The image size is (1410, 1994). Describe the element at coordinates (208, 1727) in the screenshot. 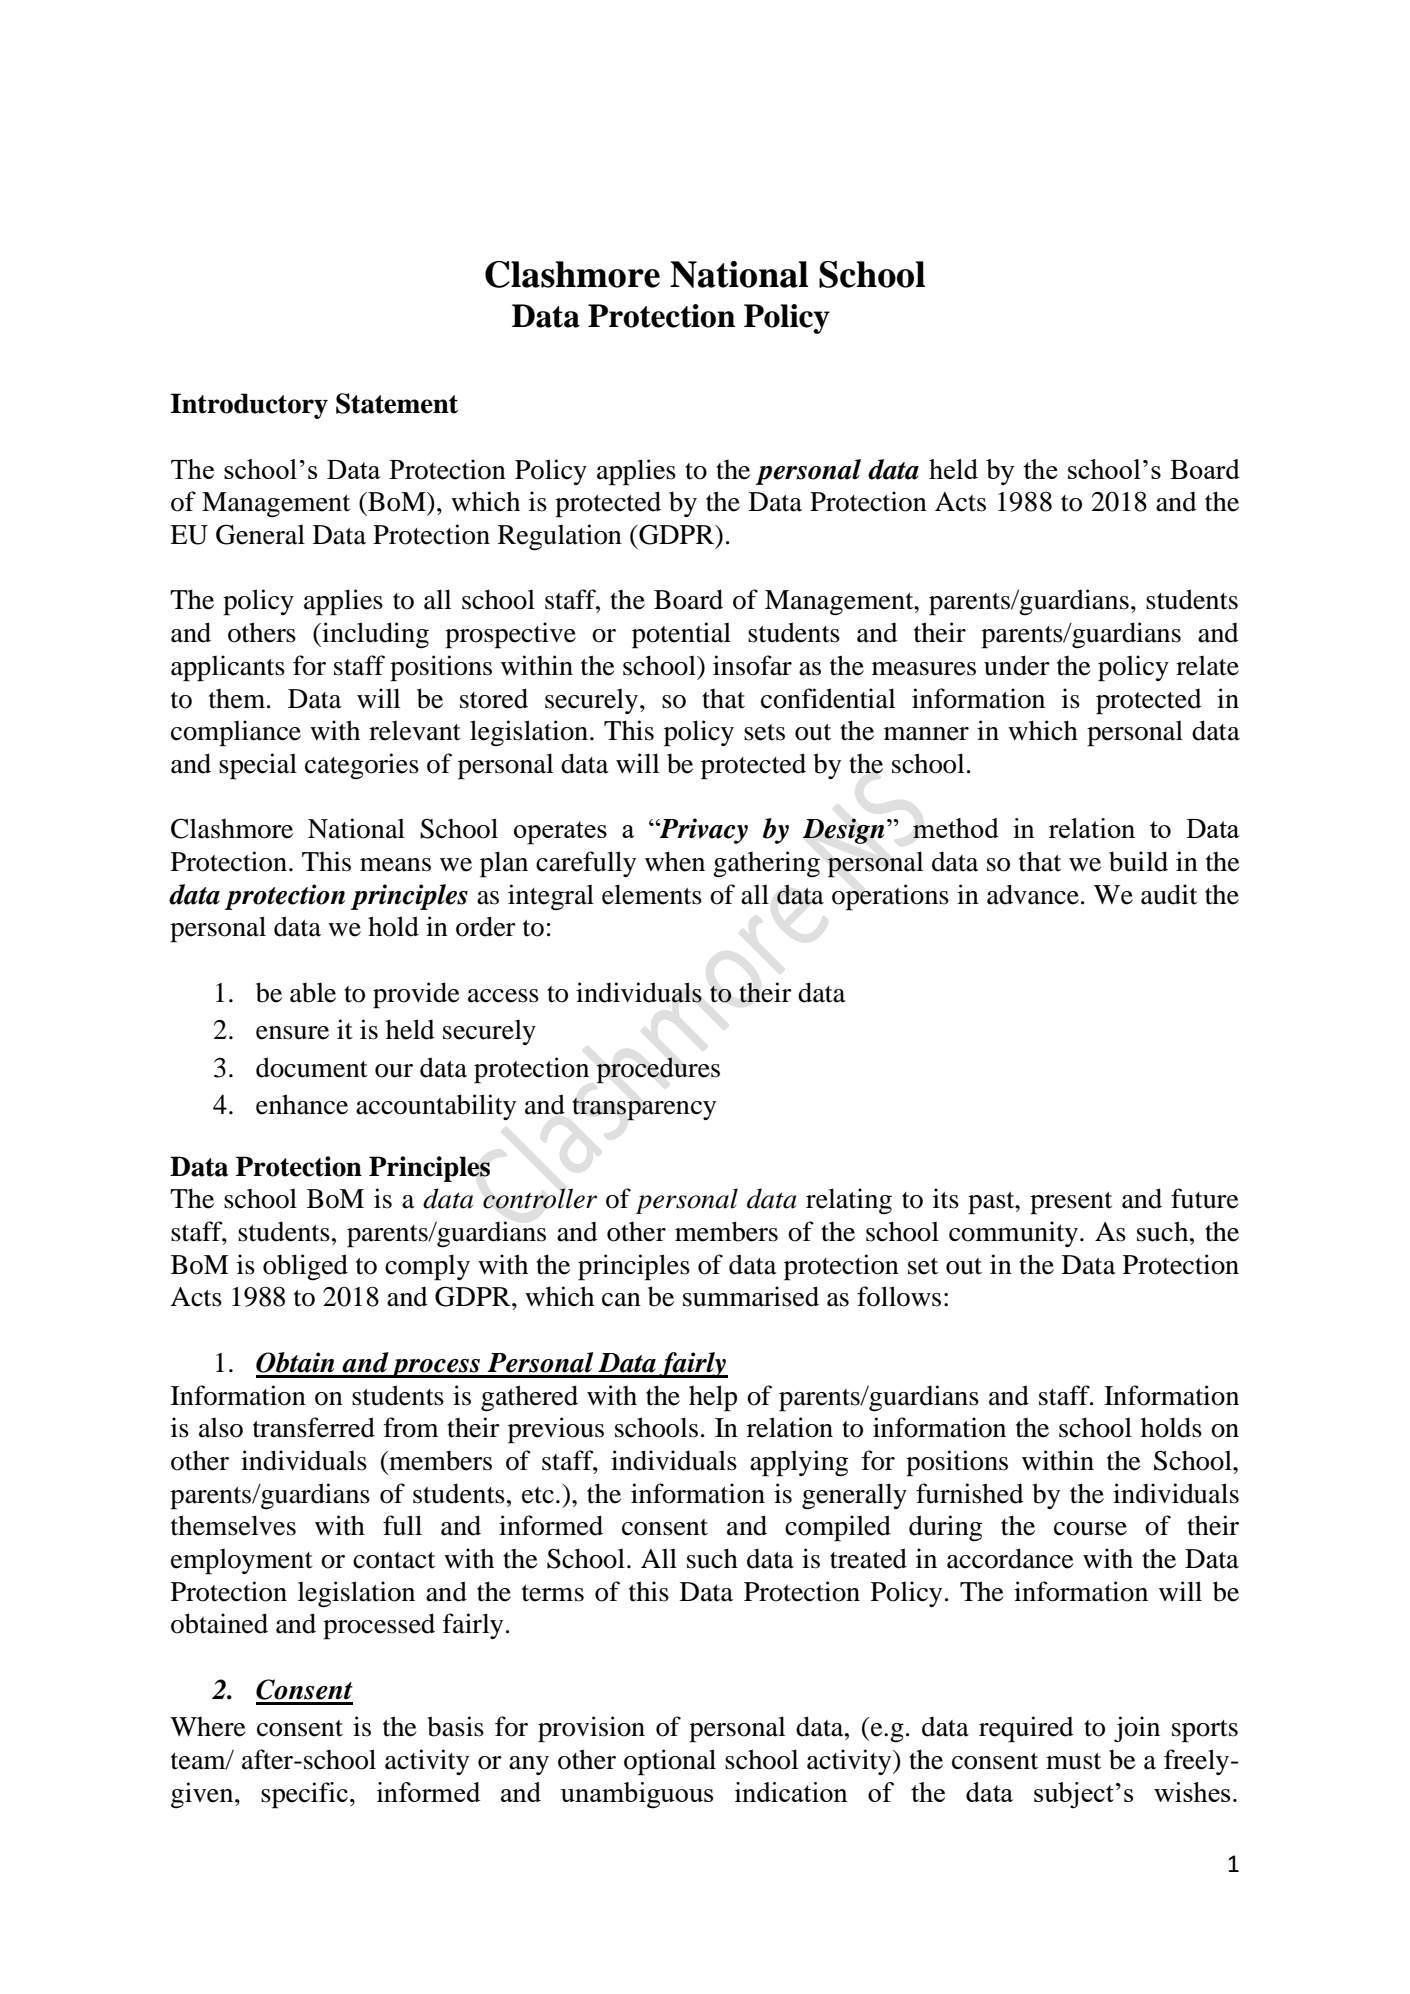

I see `Where` at that location.
